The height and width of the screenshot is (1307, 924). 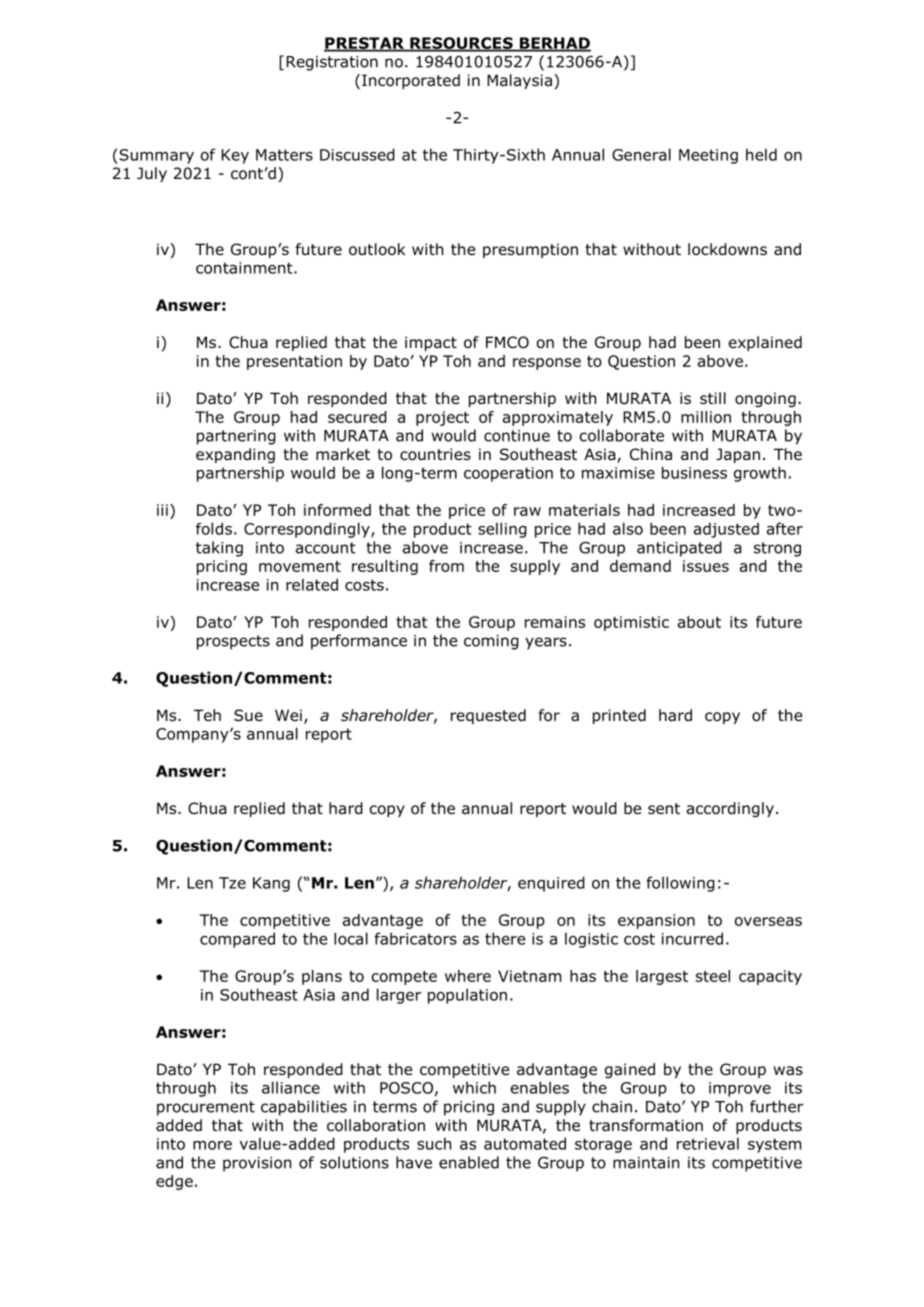 I want to click on RESOURCES, so click(x=461, y=44).
